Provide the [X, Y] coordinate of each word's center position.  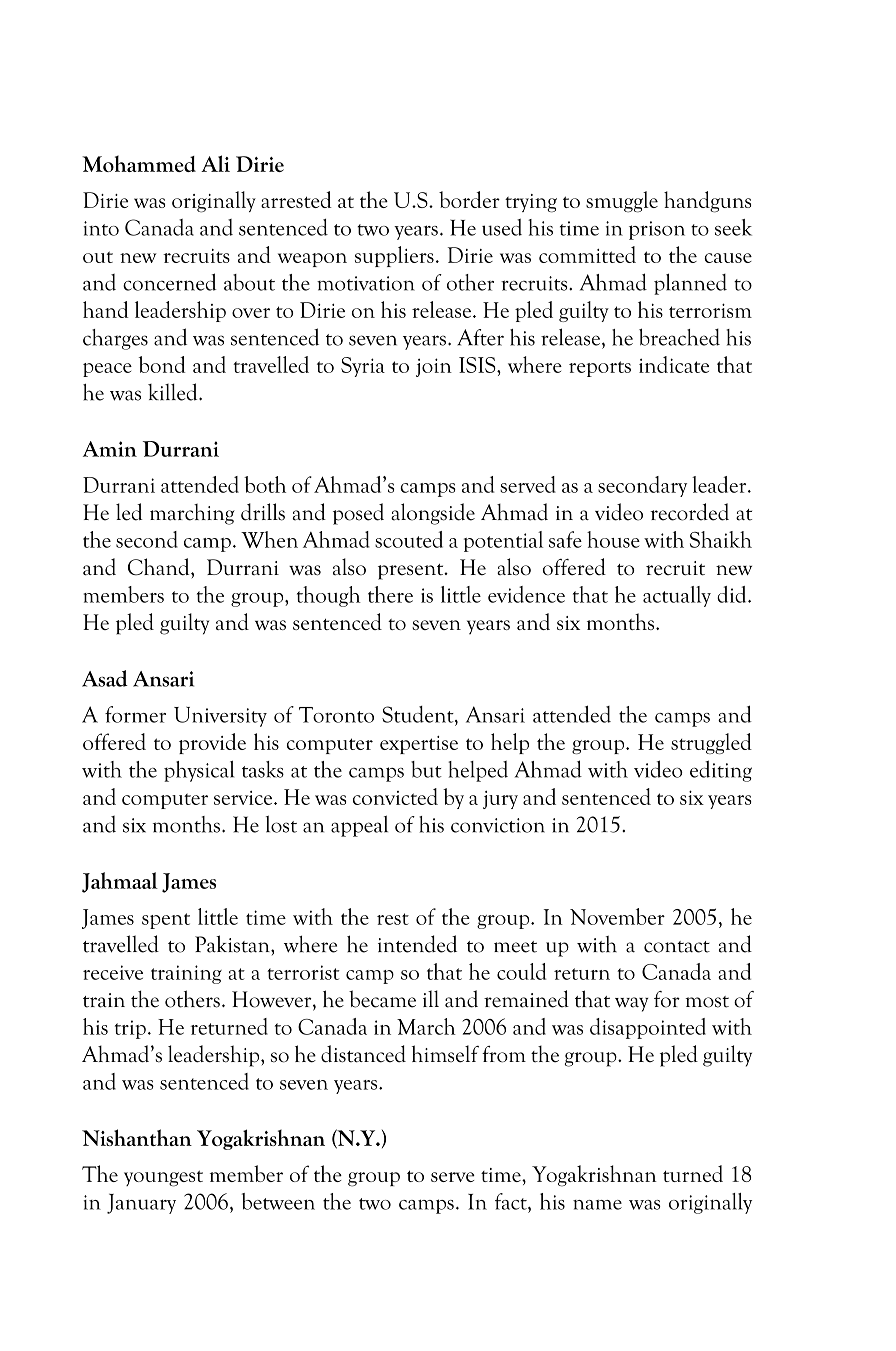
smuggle [622, 202]
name [597, 1205]
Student [419, 715]
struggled [711, 743]
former [135, 714]
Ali [215, 163]
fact [512, 1201]
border [469, 199]
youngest [163, 1178]
